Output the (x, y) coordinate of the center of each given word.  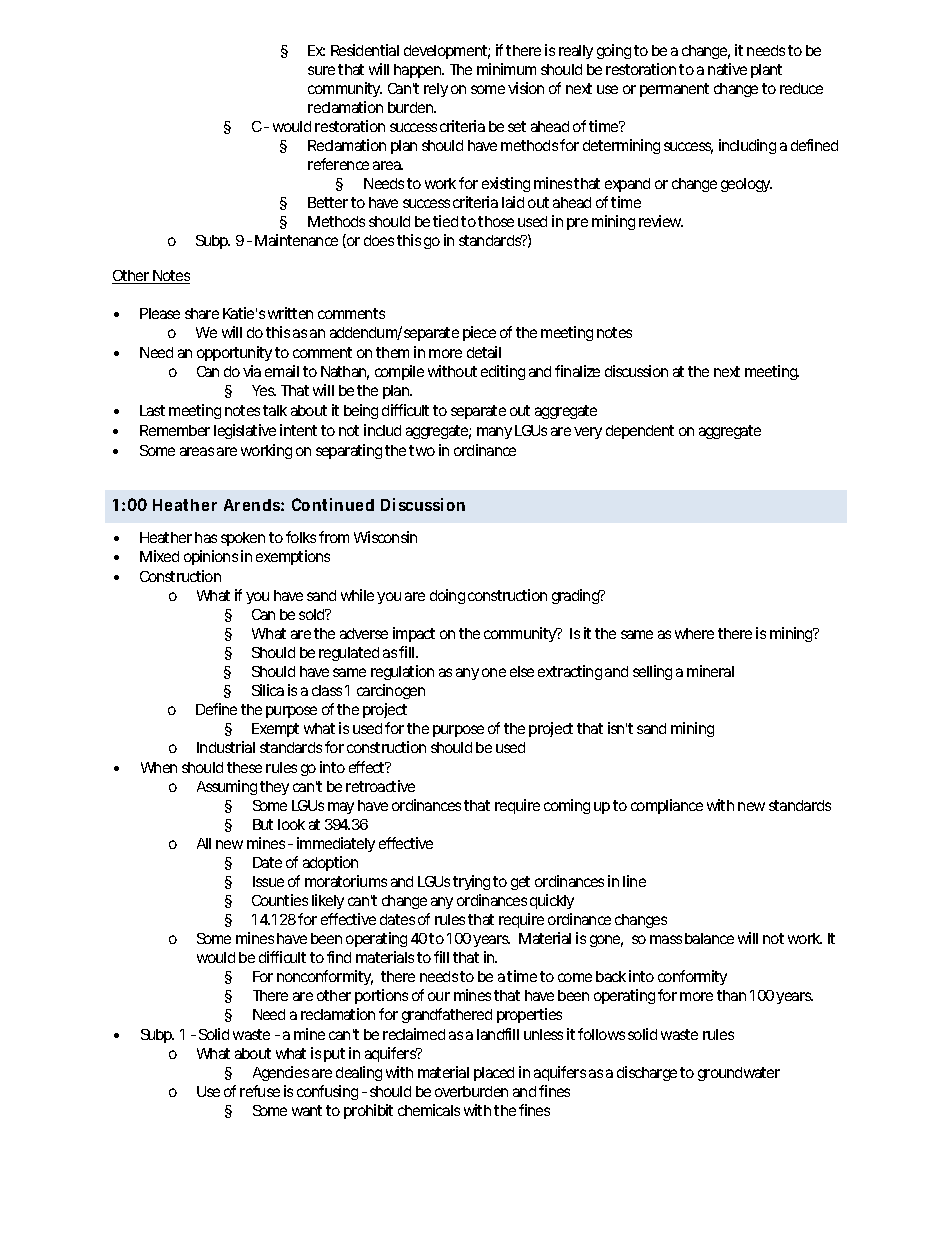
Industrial (226, 747)
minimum (506, 69)
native (727, 69)
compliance (667, 806)
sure (321, 70)
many (494, 433)
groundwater (739, 1074)
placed (494, 1074)
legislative (245, 431)
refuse (260, 1091)
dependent (640, 432)
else (522, 671)
